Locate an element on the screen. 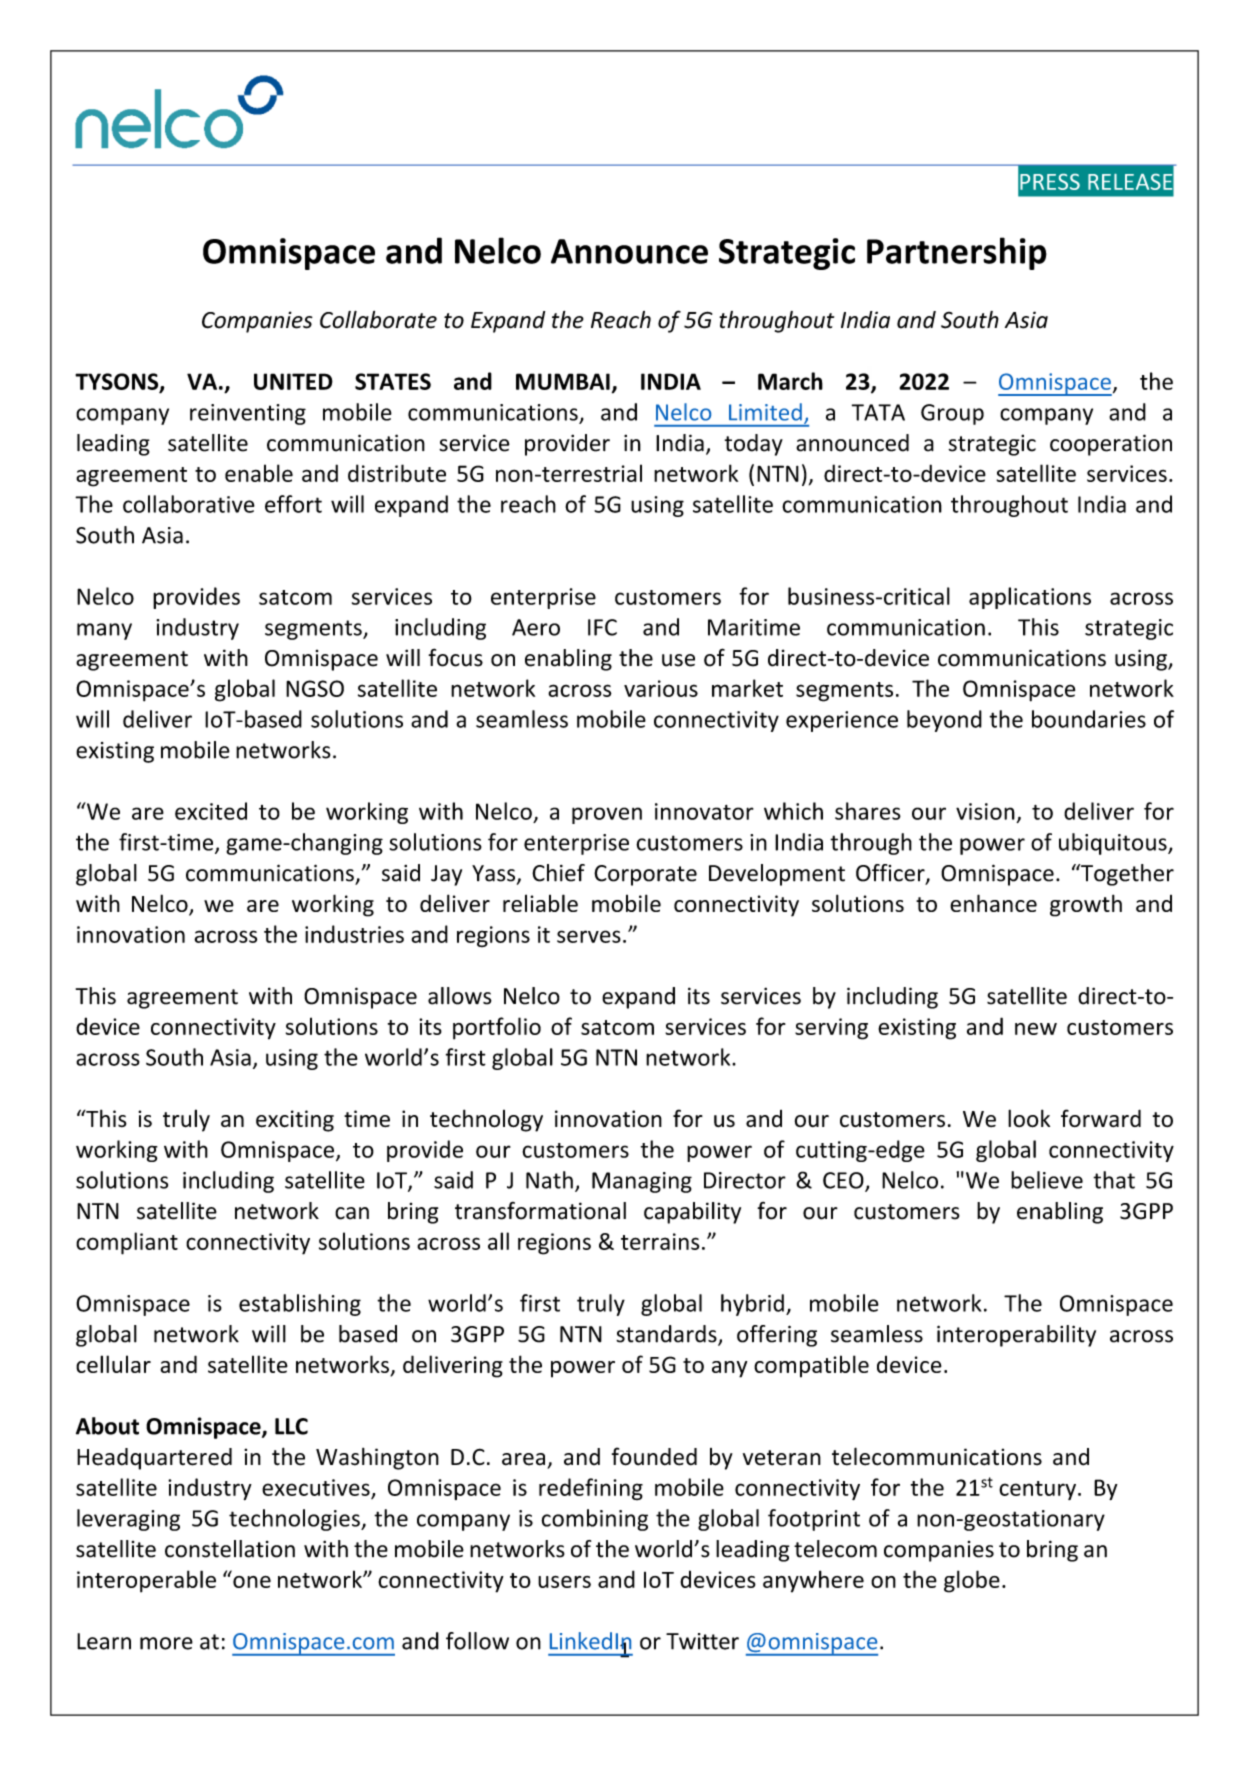 The width and height of the screenshot is (1249, 1766). proven is located at coordinates (607, 815).
